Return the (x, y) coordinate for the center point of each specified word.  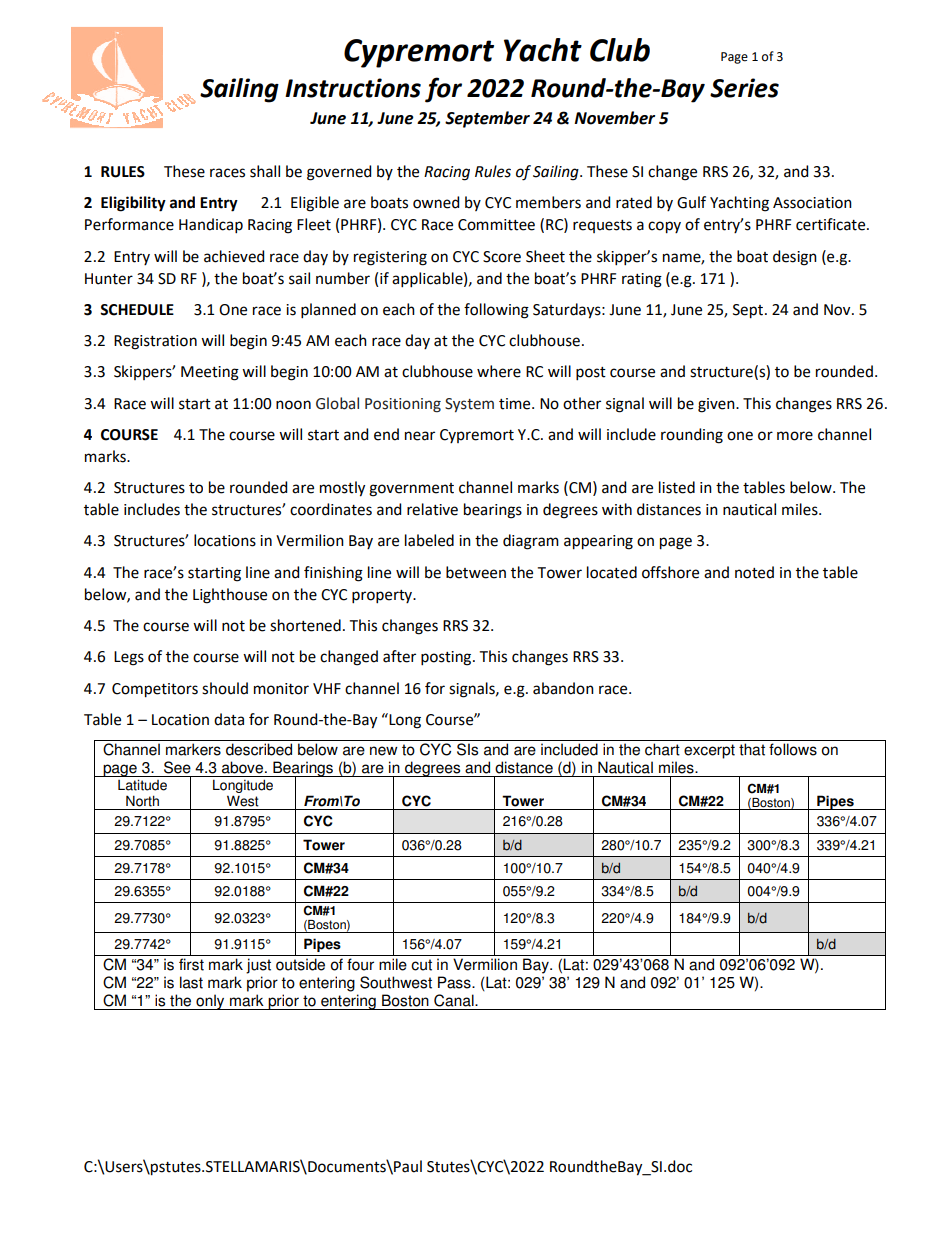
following (496, 311)
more (795, 436)
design (795, 258)
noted (754, 572)
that (752, 749)
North (142, 801)
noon (293, 405)
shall (265, 171)
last (191, 982)
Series (744, 88)
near (420, 436)
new (384, 751)
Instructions (353, 88)
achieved (234, 256)
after (399, 656)
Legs (129, 658)
